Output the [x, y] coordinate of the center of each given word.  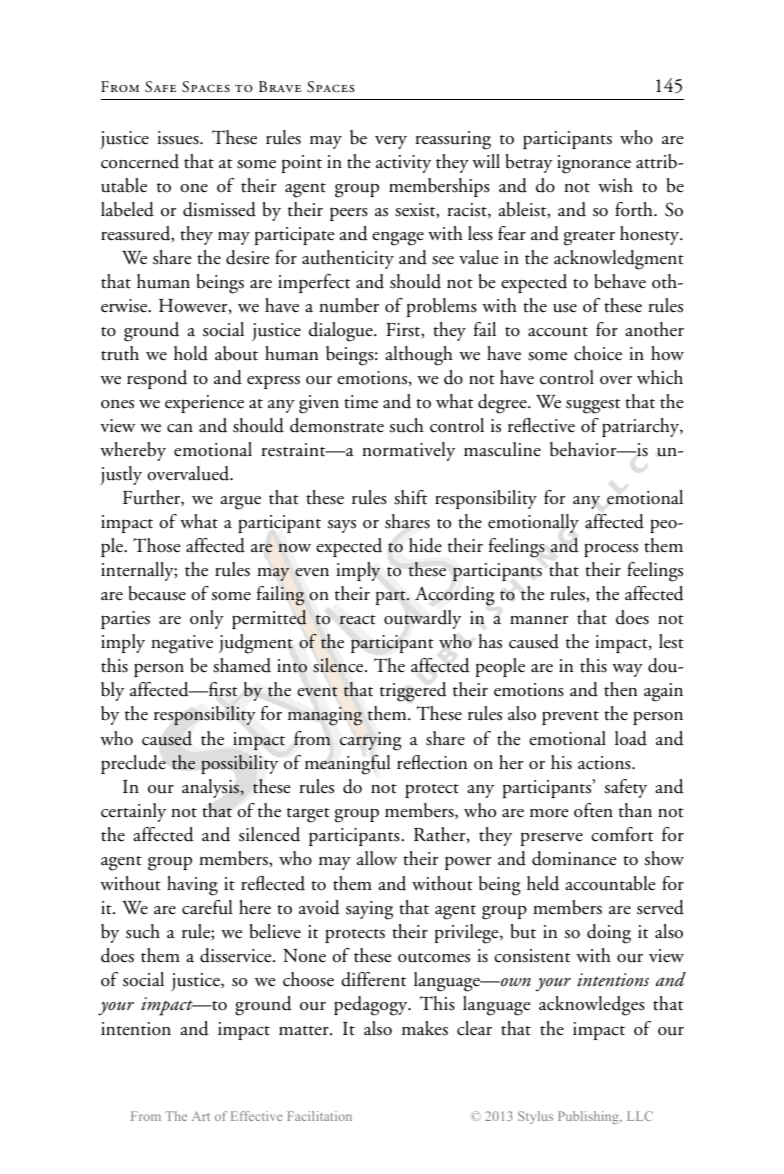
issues [179, 138]
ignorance [594, 164]
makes [425, 1028]
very [391, 142]
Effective [257, 1116]
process [611, 550]
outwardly [422, 619]
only [207, 619]
